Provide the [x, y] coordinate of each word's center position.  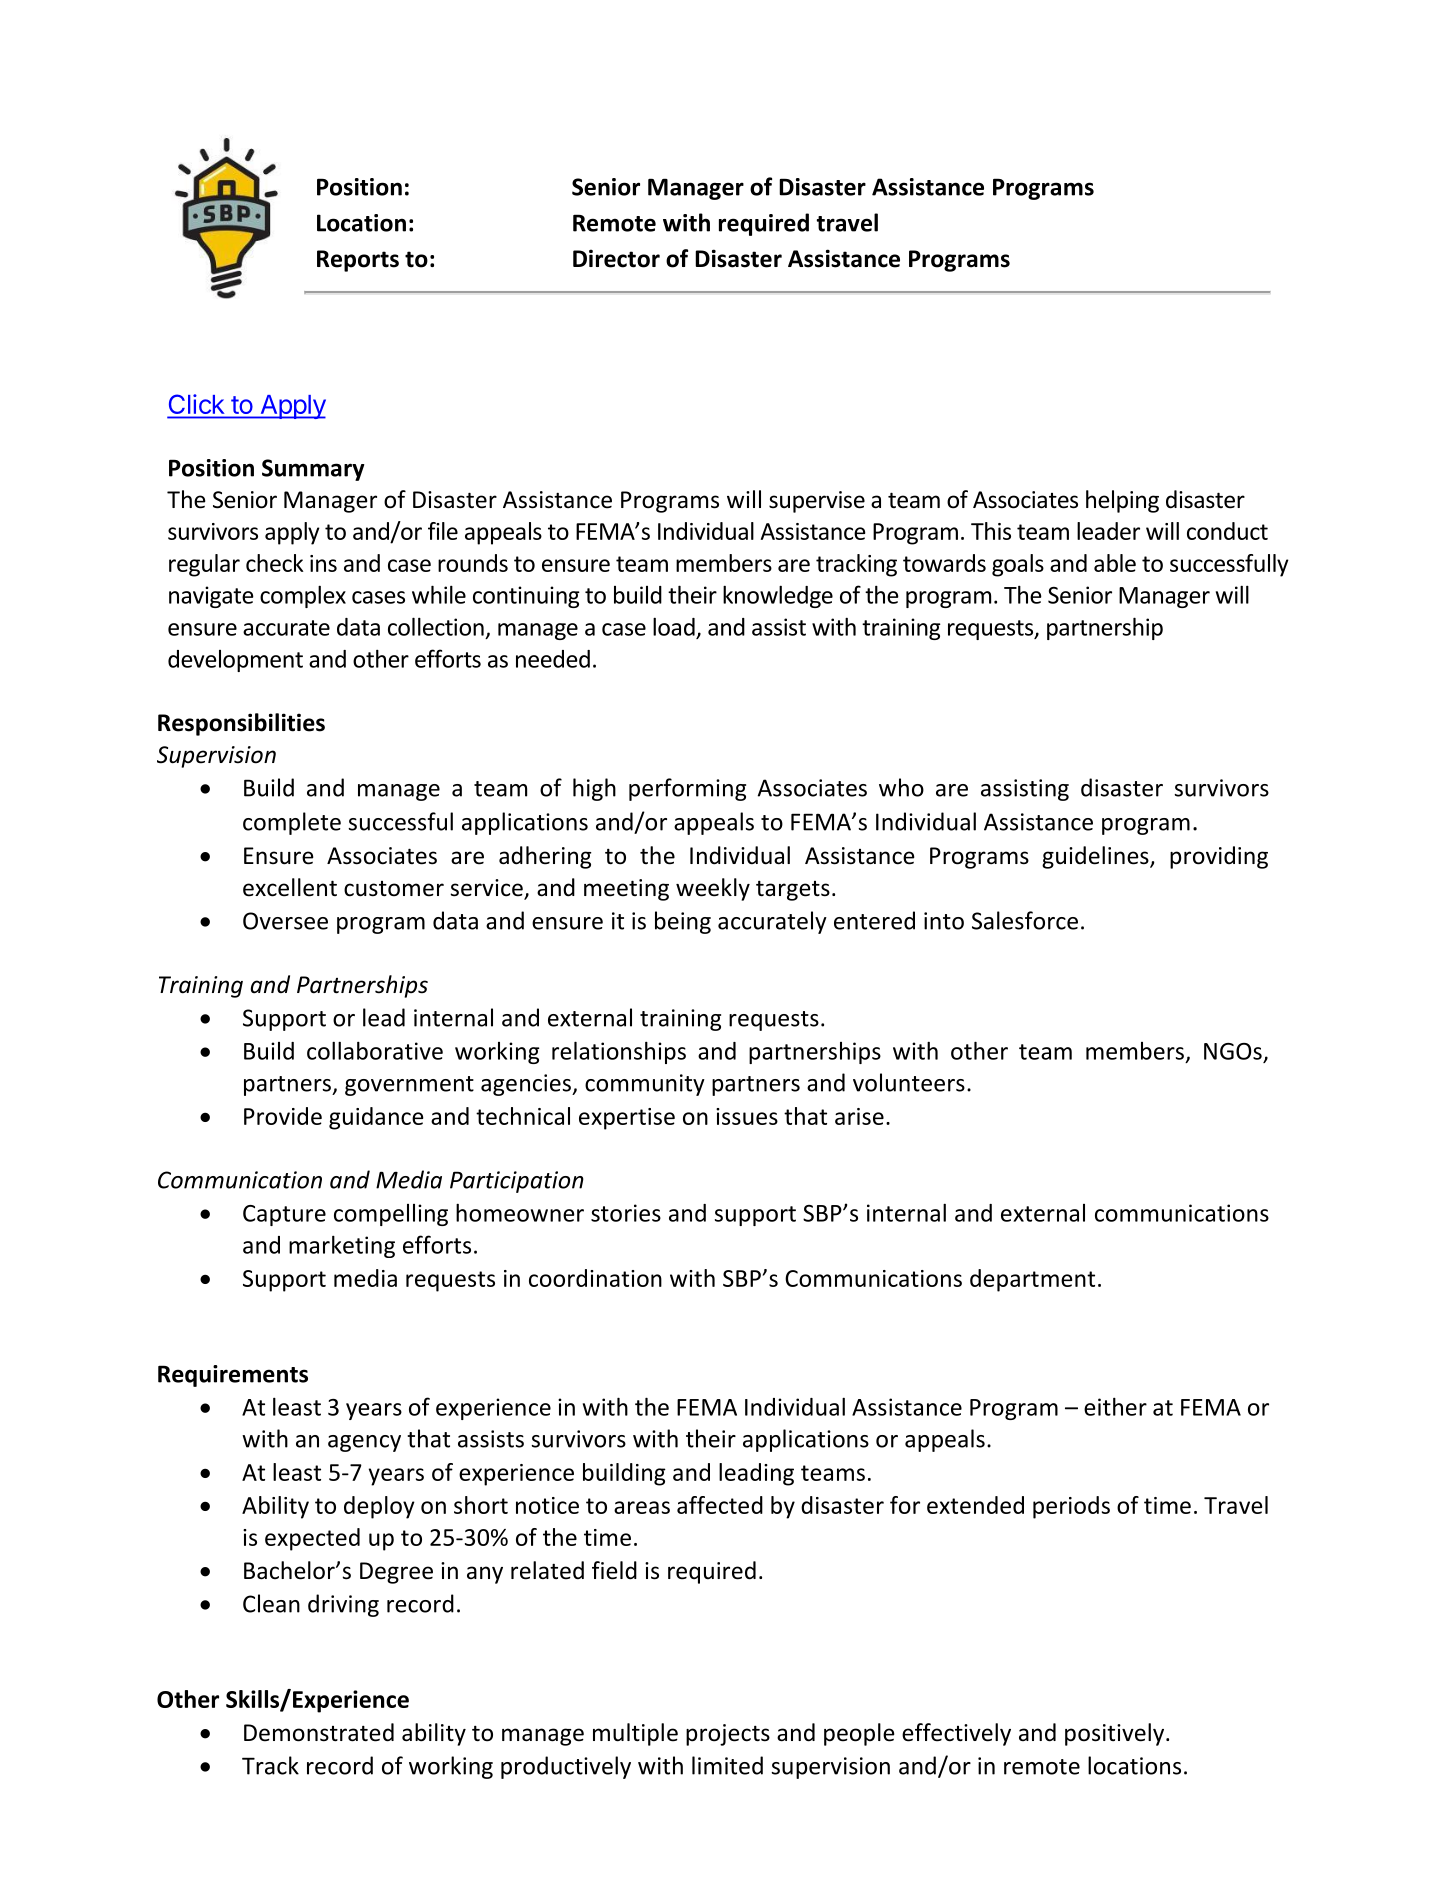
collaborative [375, 1050]
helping [1122, 501]
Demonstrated [319, 1732]
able [1115, 563]
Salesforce [1025, 920]
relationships [619, 1052]
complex [303, 596]
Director [616, 258]
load [674, 626]
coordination [595, 1278]
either [1115, 1406]
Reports [358, 261]
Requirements [233, 1376]
